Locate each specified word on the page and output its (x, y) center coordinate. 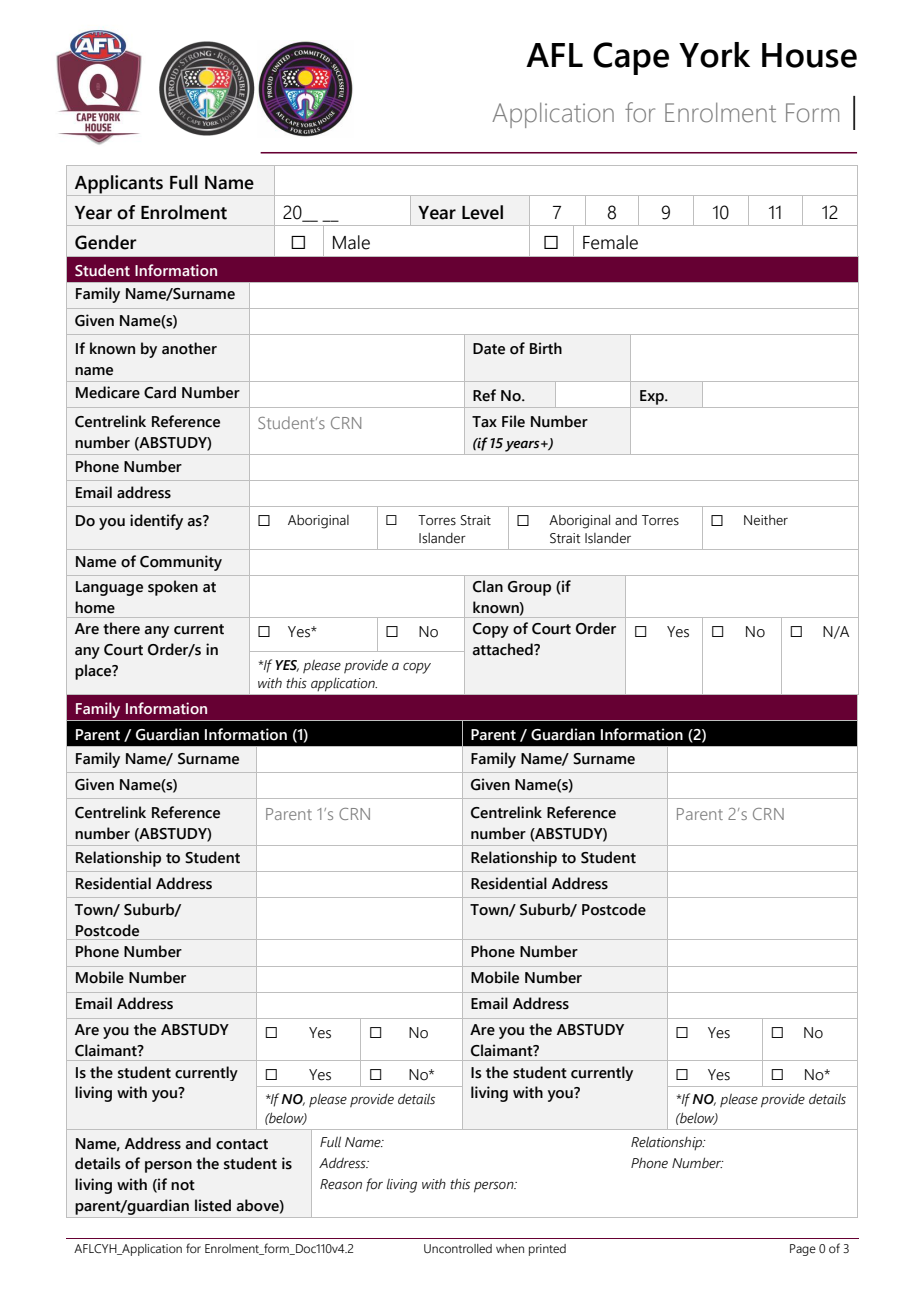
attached (504, 649)
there (121, 628)
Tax (484, 421)
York (714, 55)
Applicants (119, 184)
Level (482, 212)
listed (213, 1205)
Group (529, 588)
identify (156, 522)
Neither (766, 520)
